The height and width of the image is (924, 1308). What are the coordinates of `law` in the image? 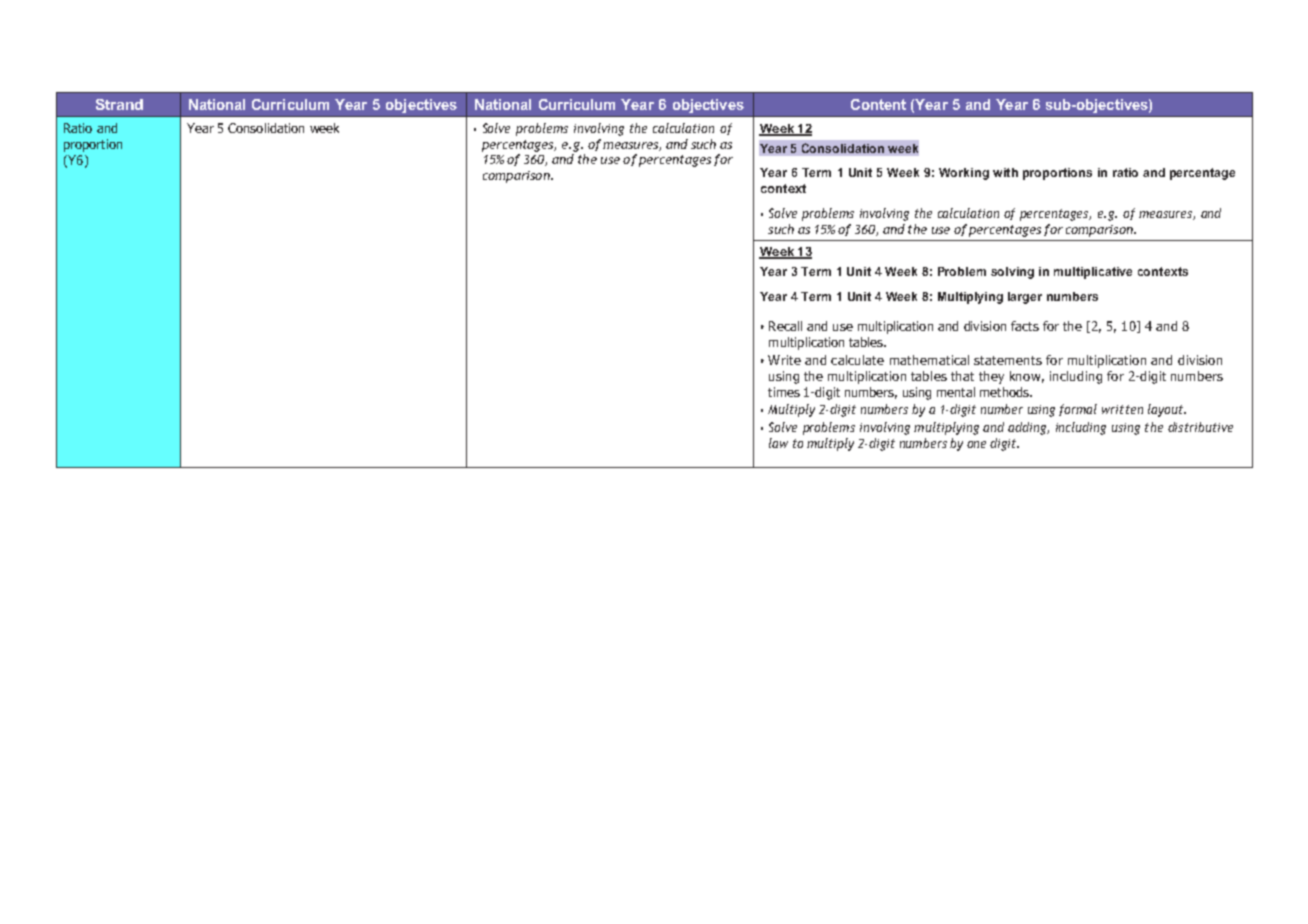 It's located at (778, 443).
